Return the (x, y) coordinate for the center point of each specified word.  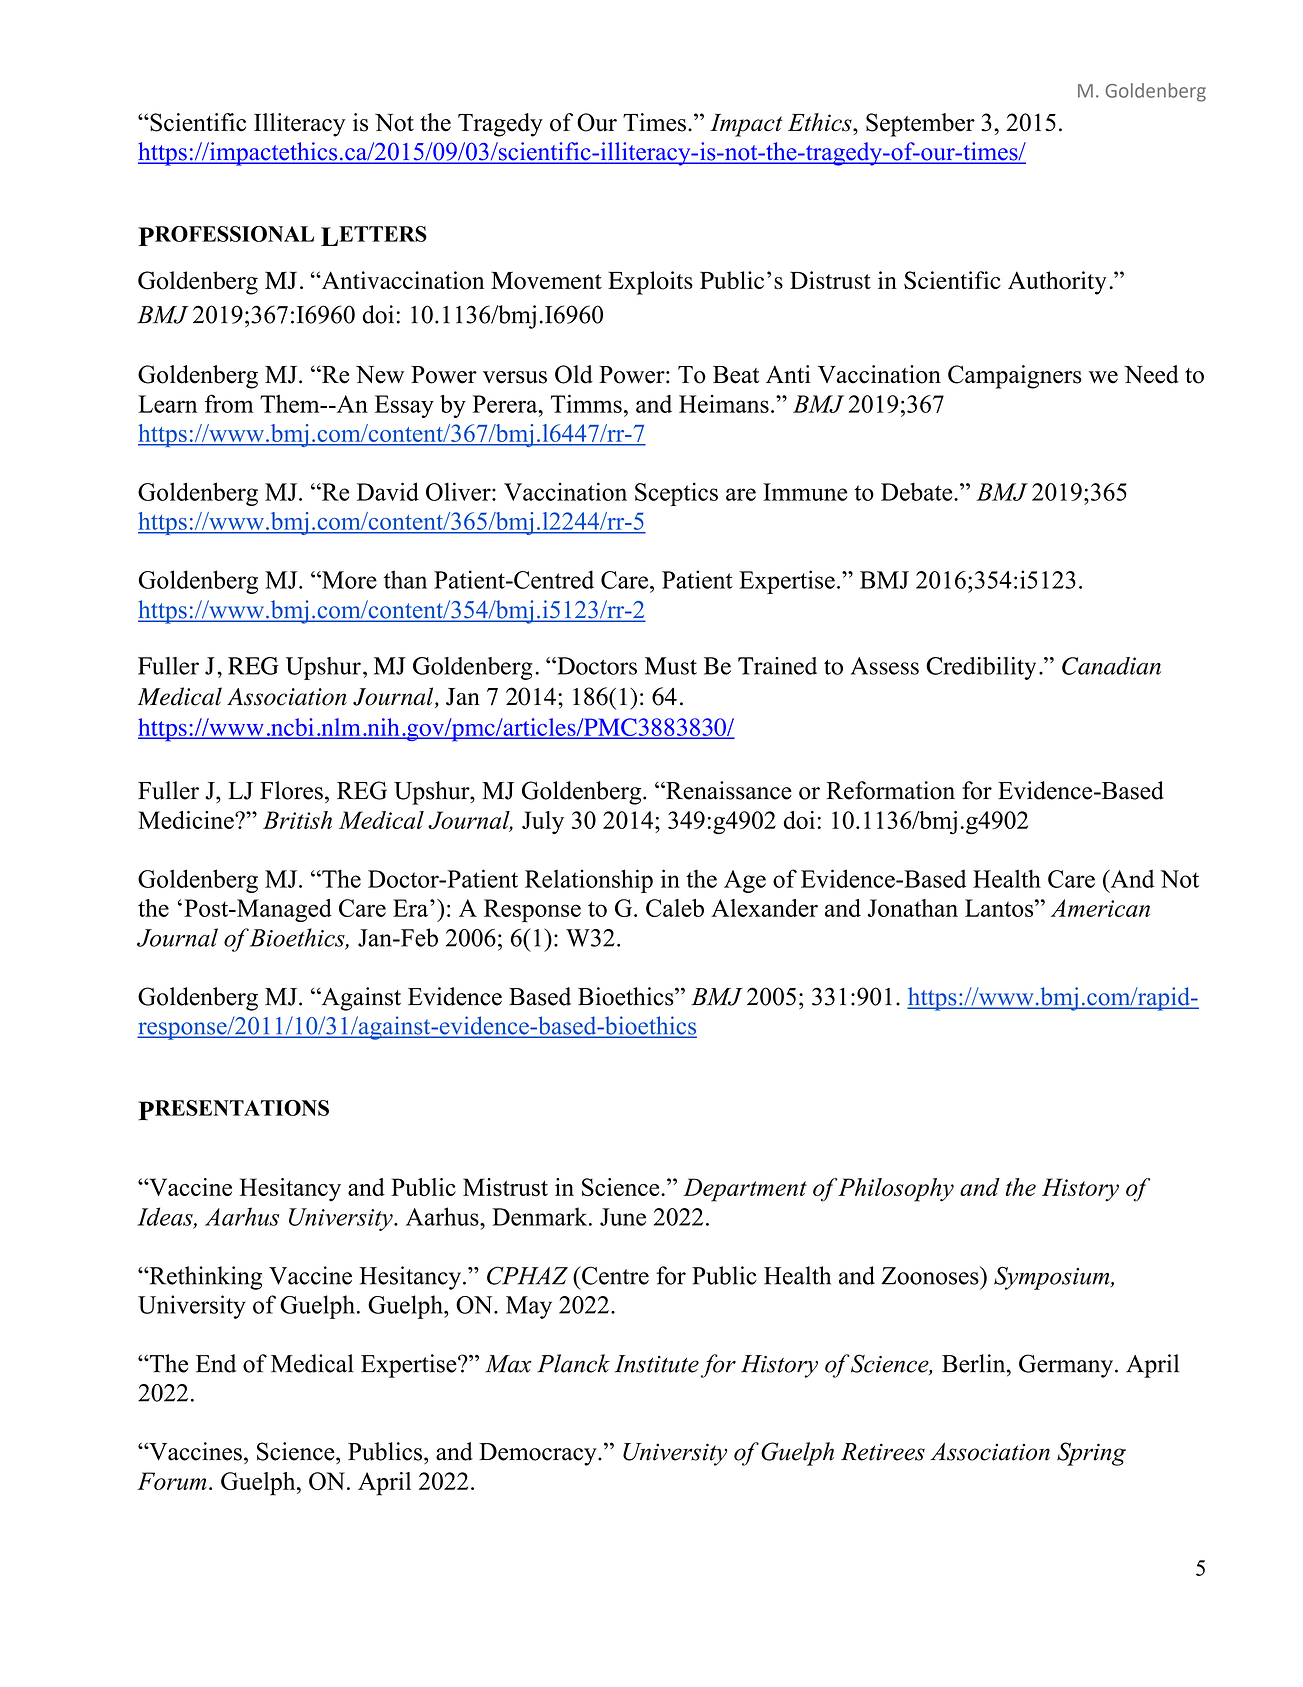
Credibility (981, 668)
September (920, 125)
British (297, 820)
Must (671, 666)
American (1100, 908)
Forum (172, 1481)
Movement (546, 280)
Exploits (650, 283)
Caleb (675, 908)
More (348, 580)
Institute (656, 1364)
